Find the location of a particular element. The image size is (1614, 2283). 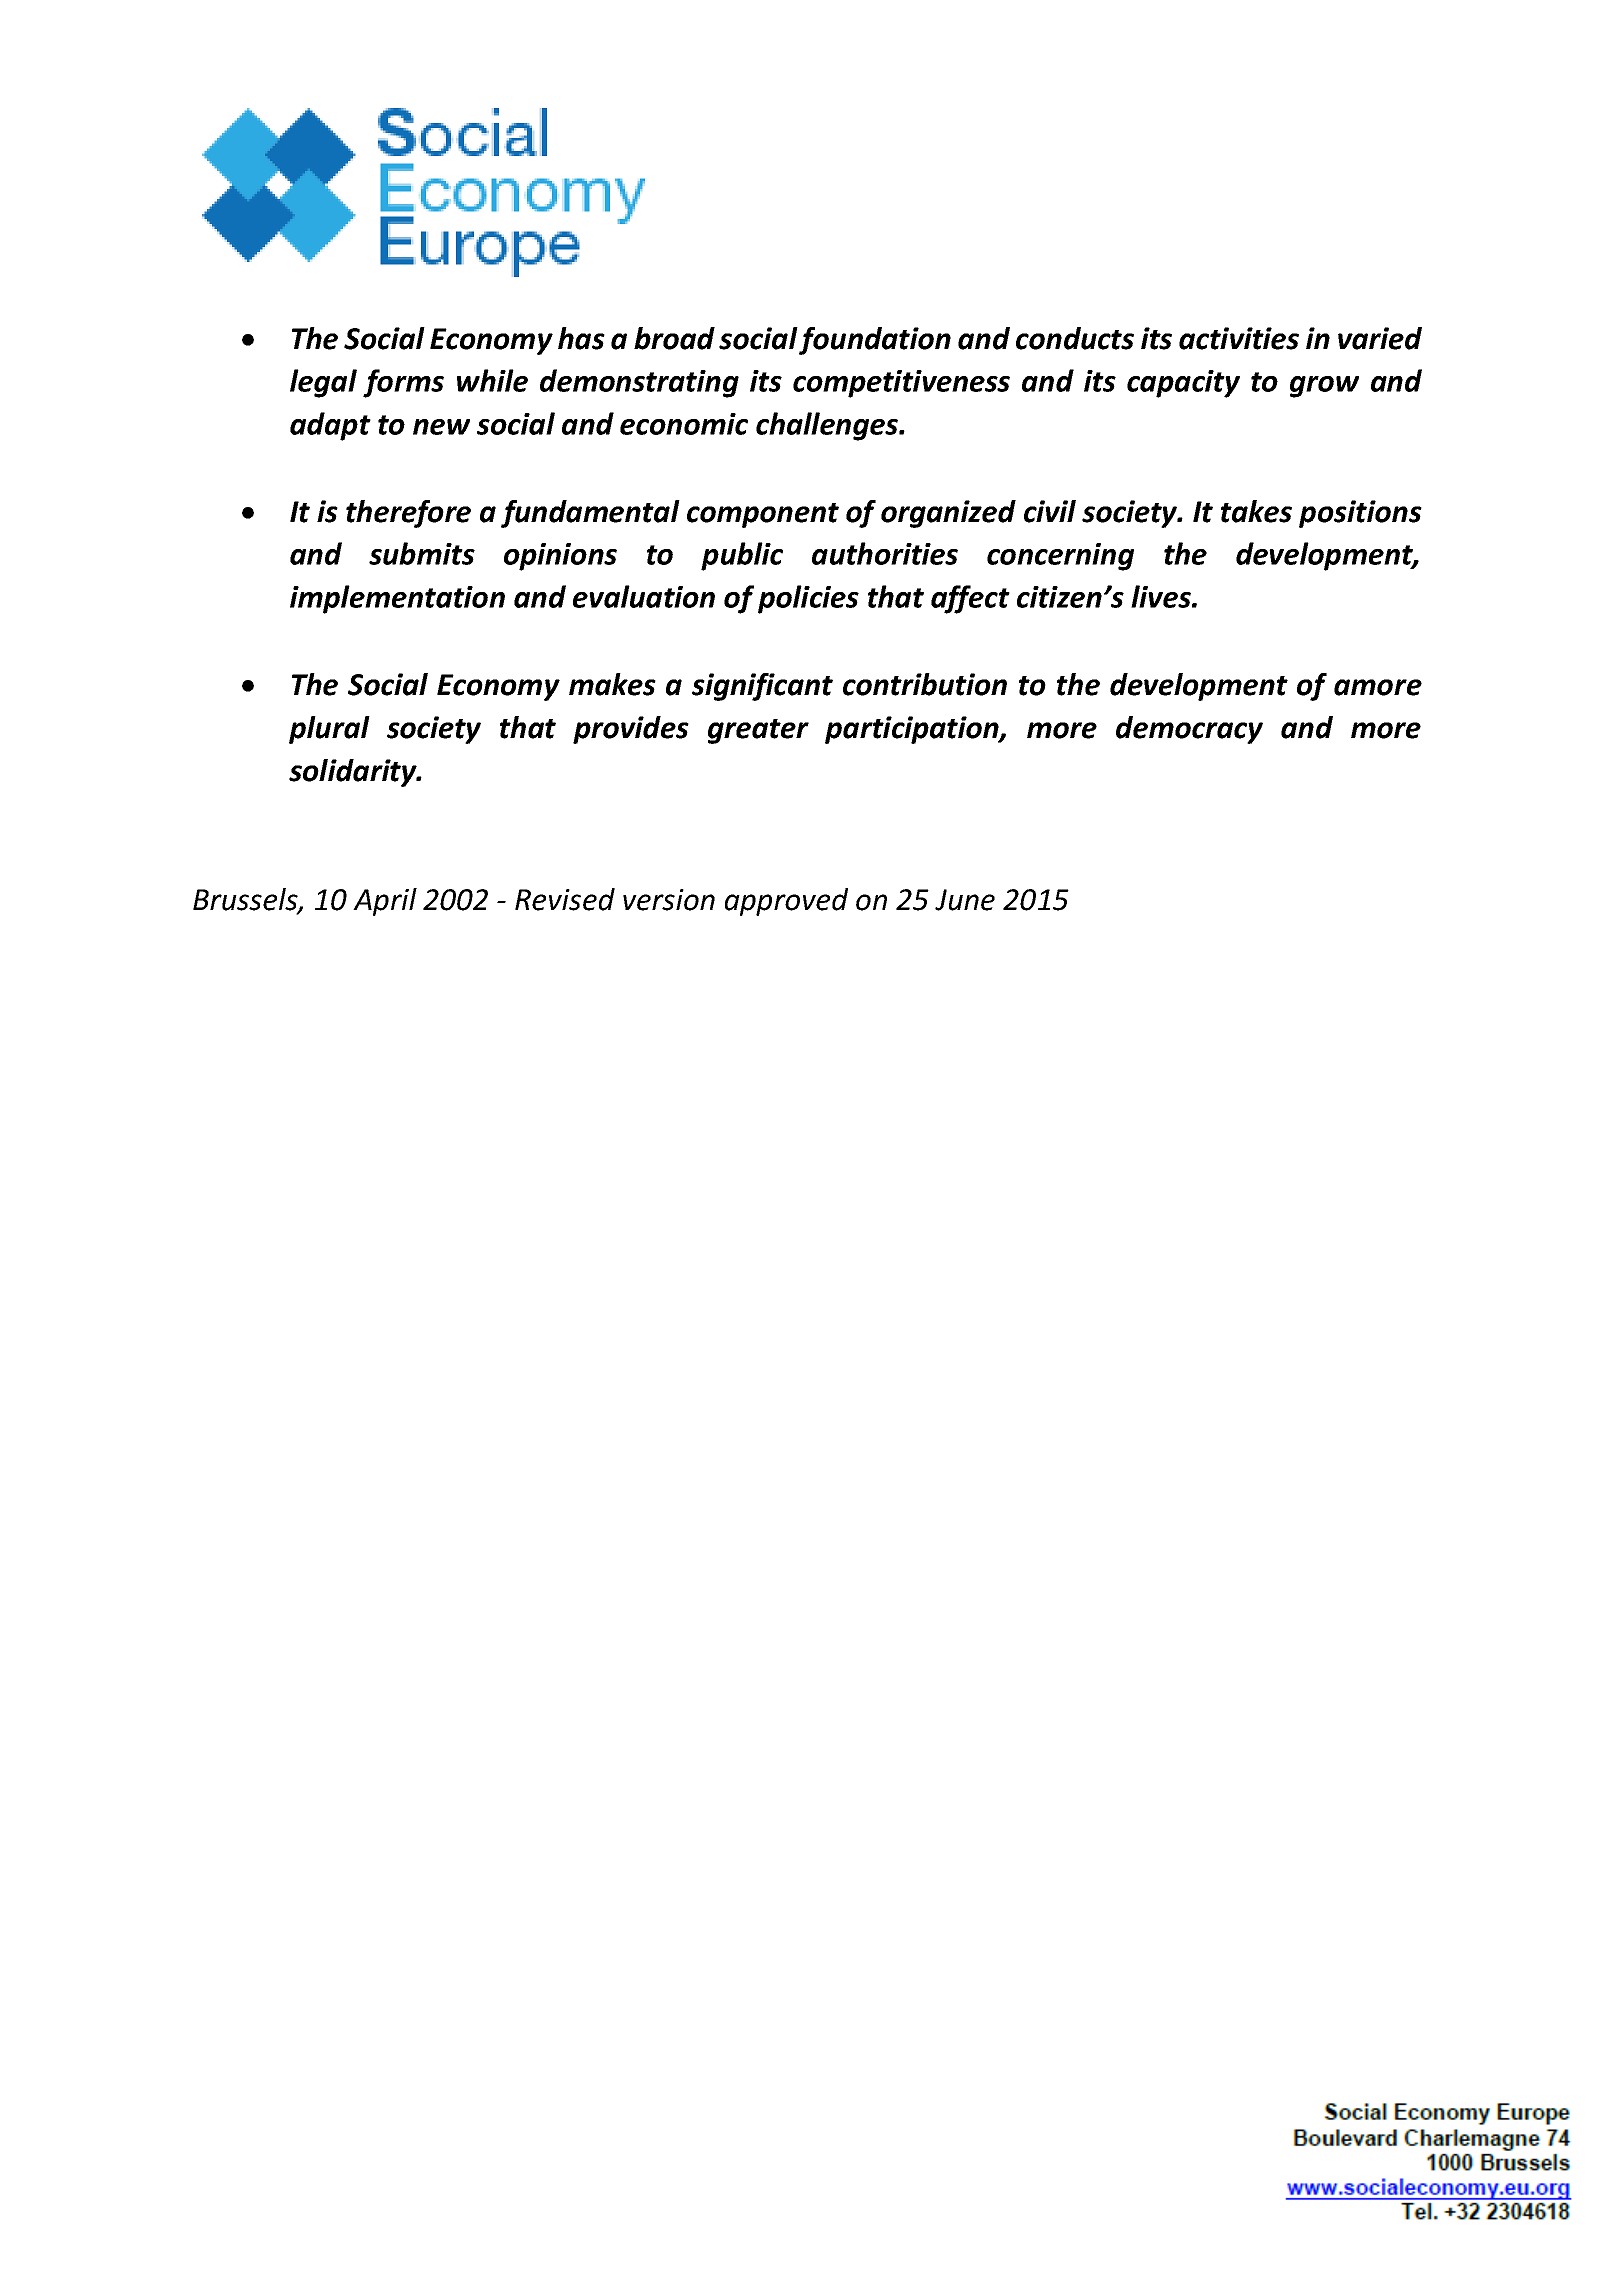

while is located at coordinates (492, 380).
